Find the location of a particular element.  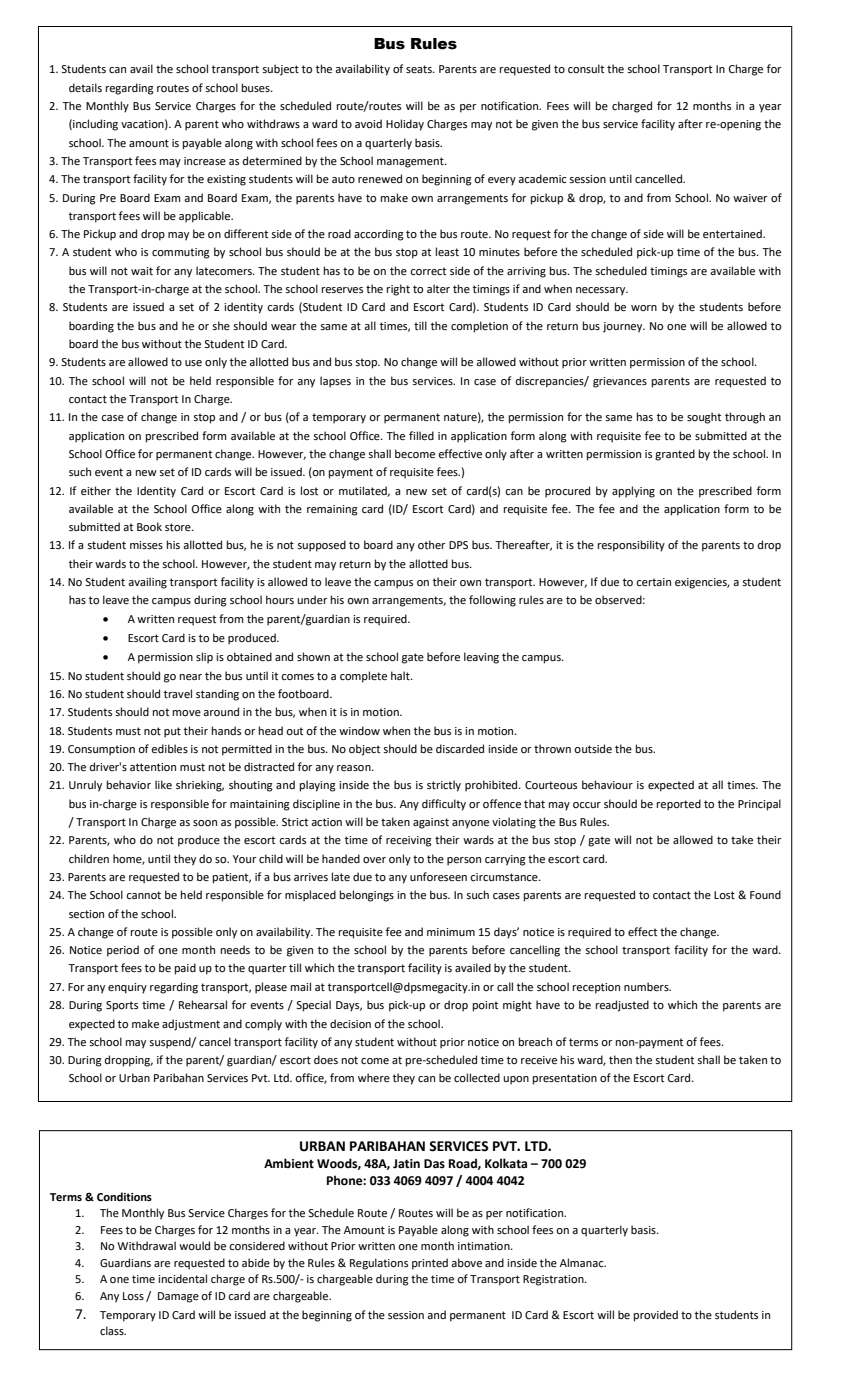

Book is located at coordinates (149, 526).
